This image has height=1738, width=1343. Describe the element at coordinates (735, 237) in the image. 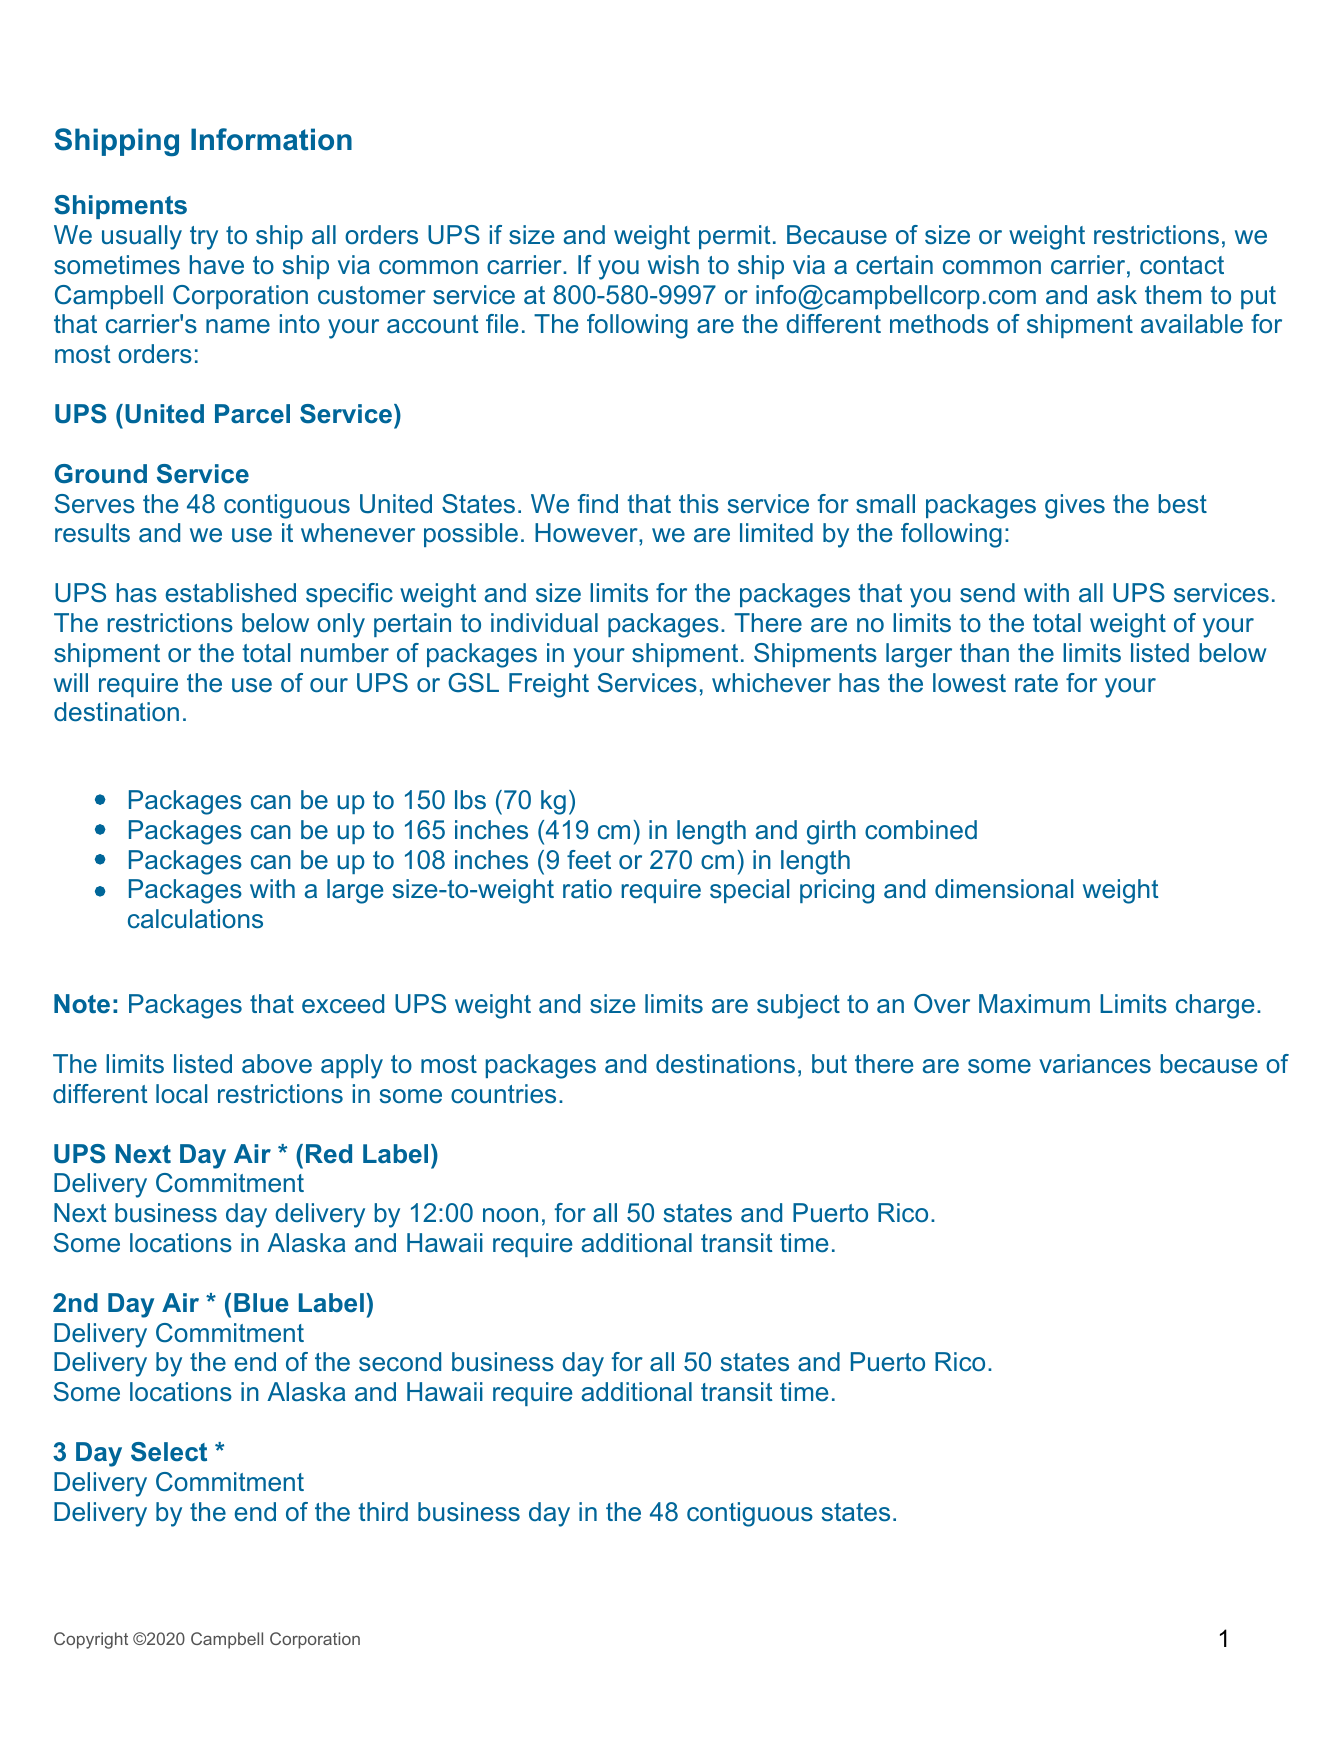

I see `permit` at that location.
